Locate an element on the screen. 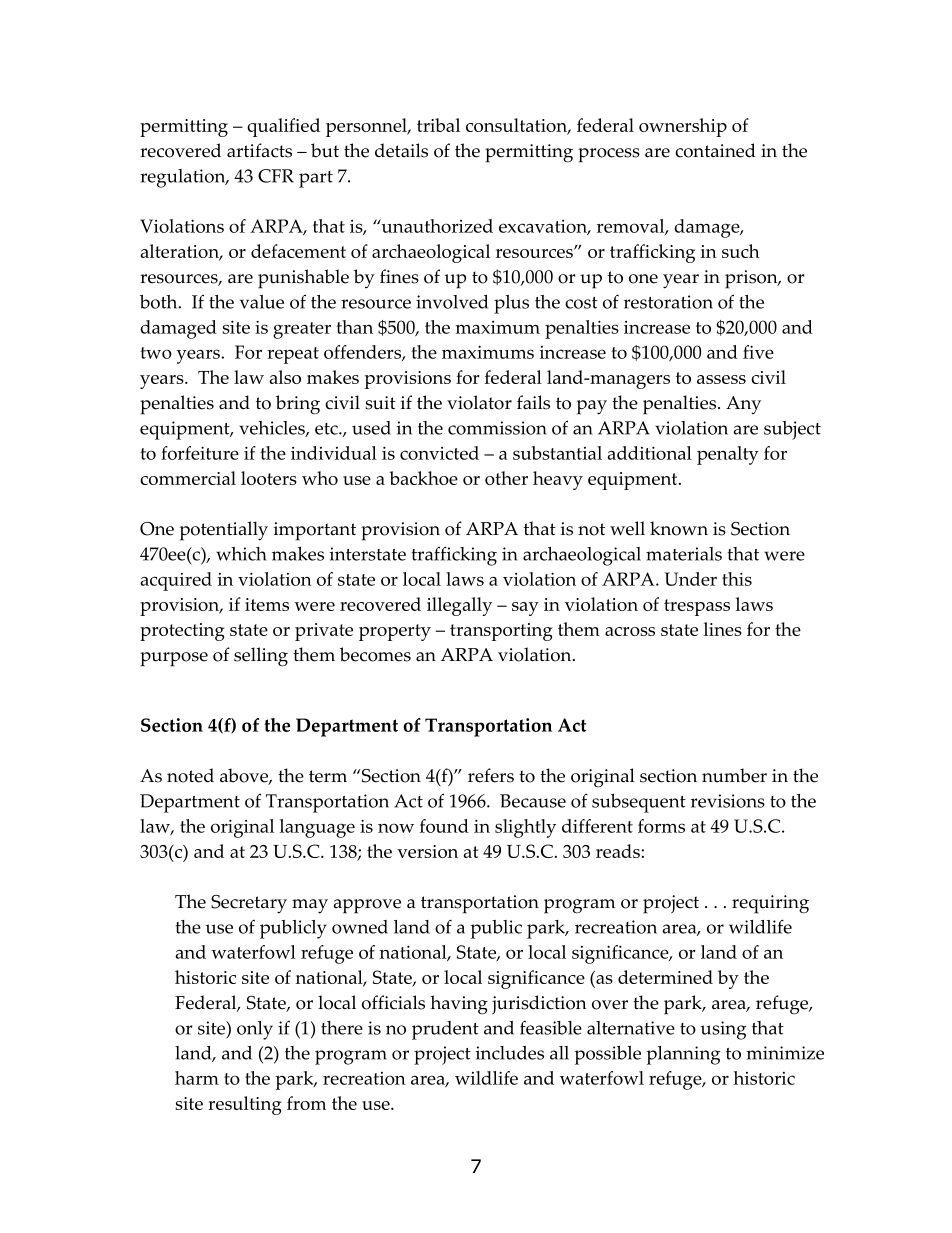 Image resolution: width=952 pixels, height=1233 pixels. harm is located at coordinates (197, 1078).
